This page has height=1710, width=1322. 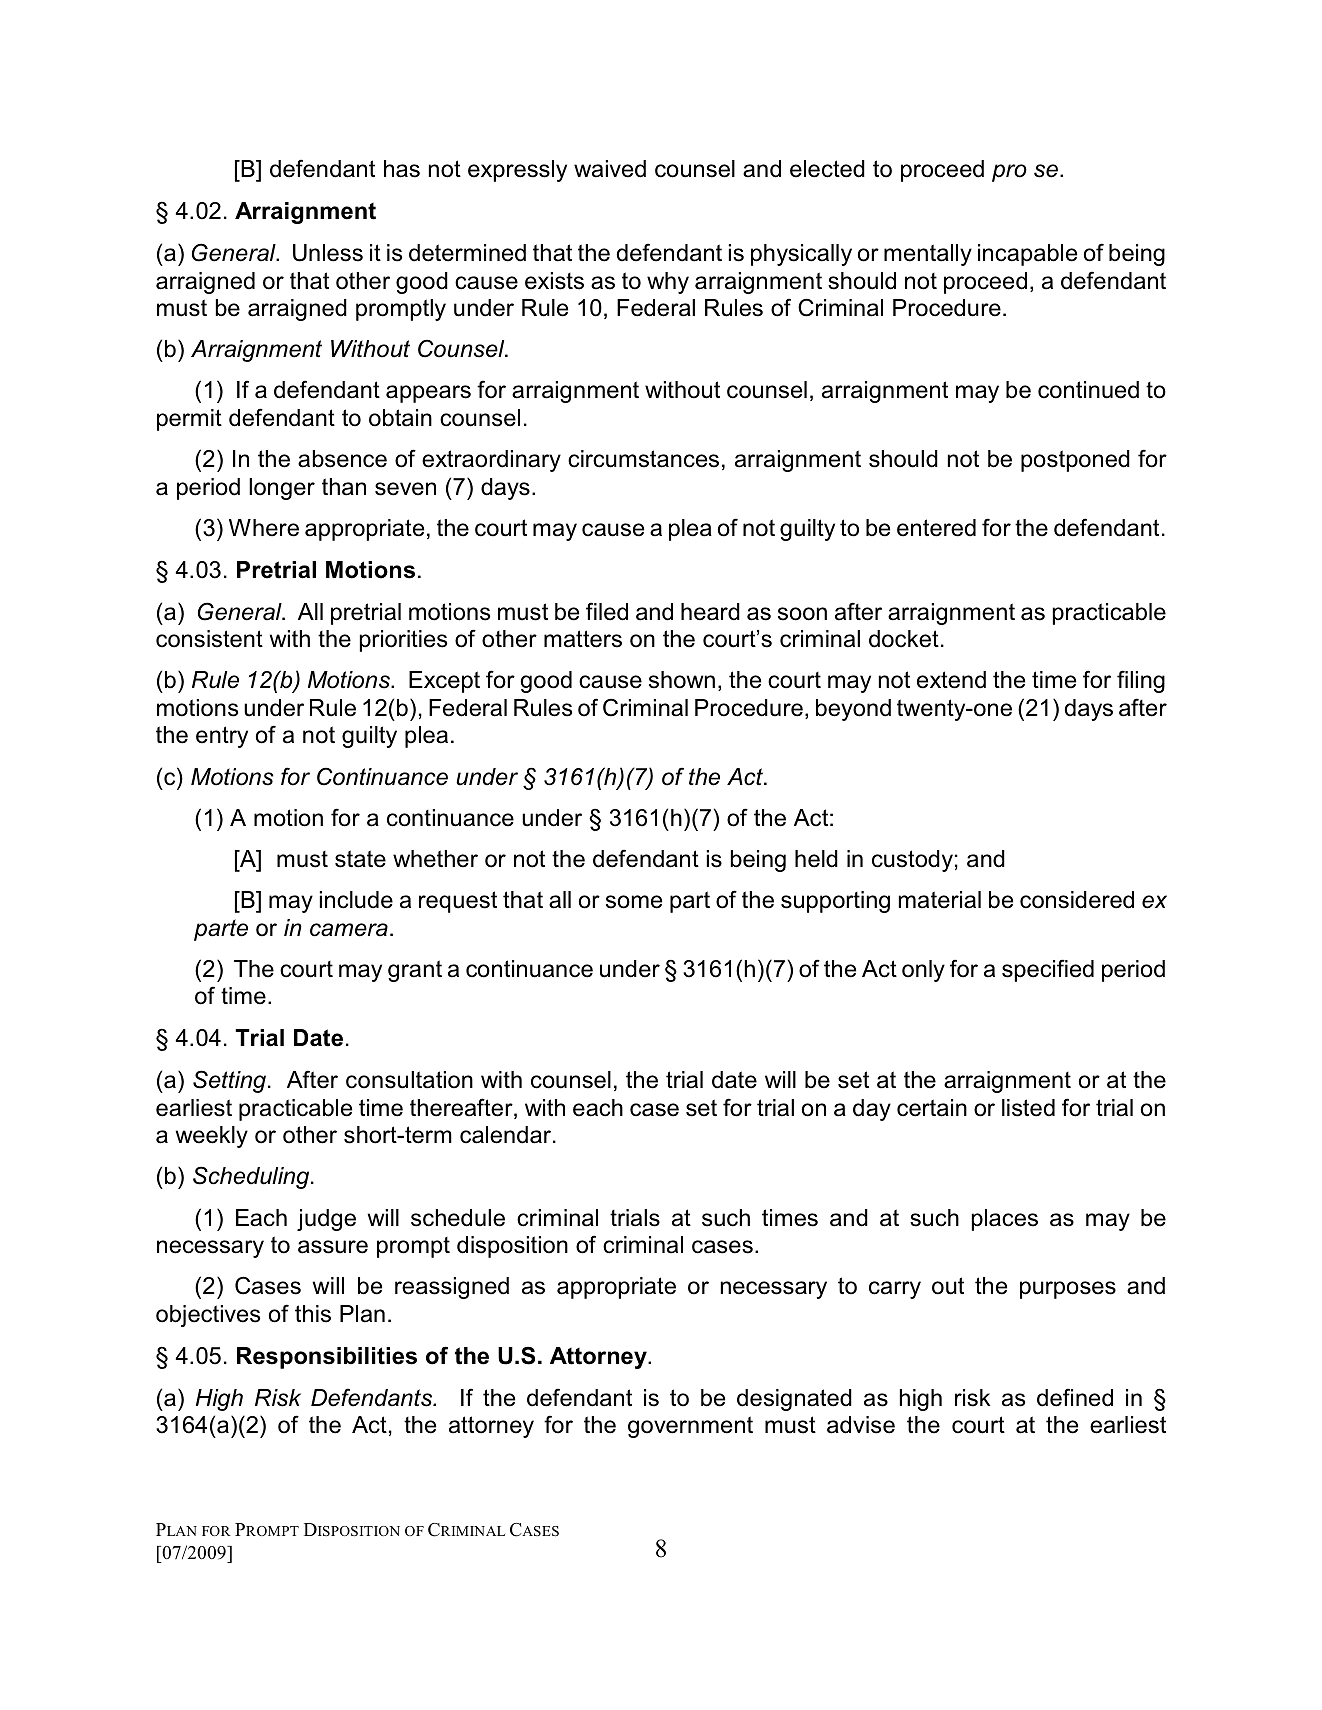 I want to click on incapable, so click(x=1027, y=255).
